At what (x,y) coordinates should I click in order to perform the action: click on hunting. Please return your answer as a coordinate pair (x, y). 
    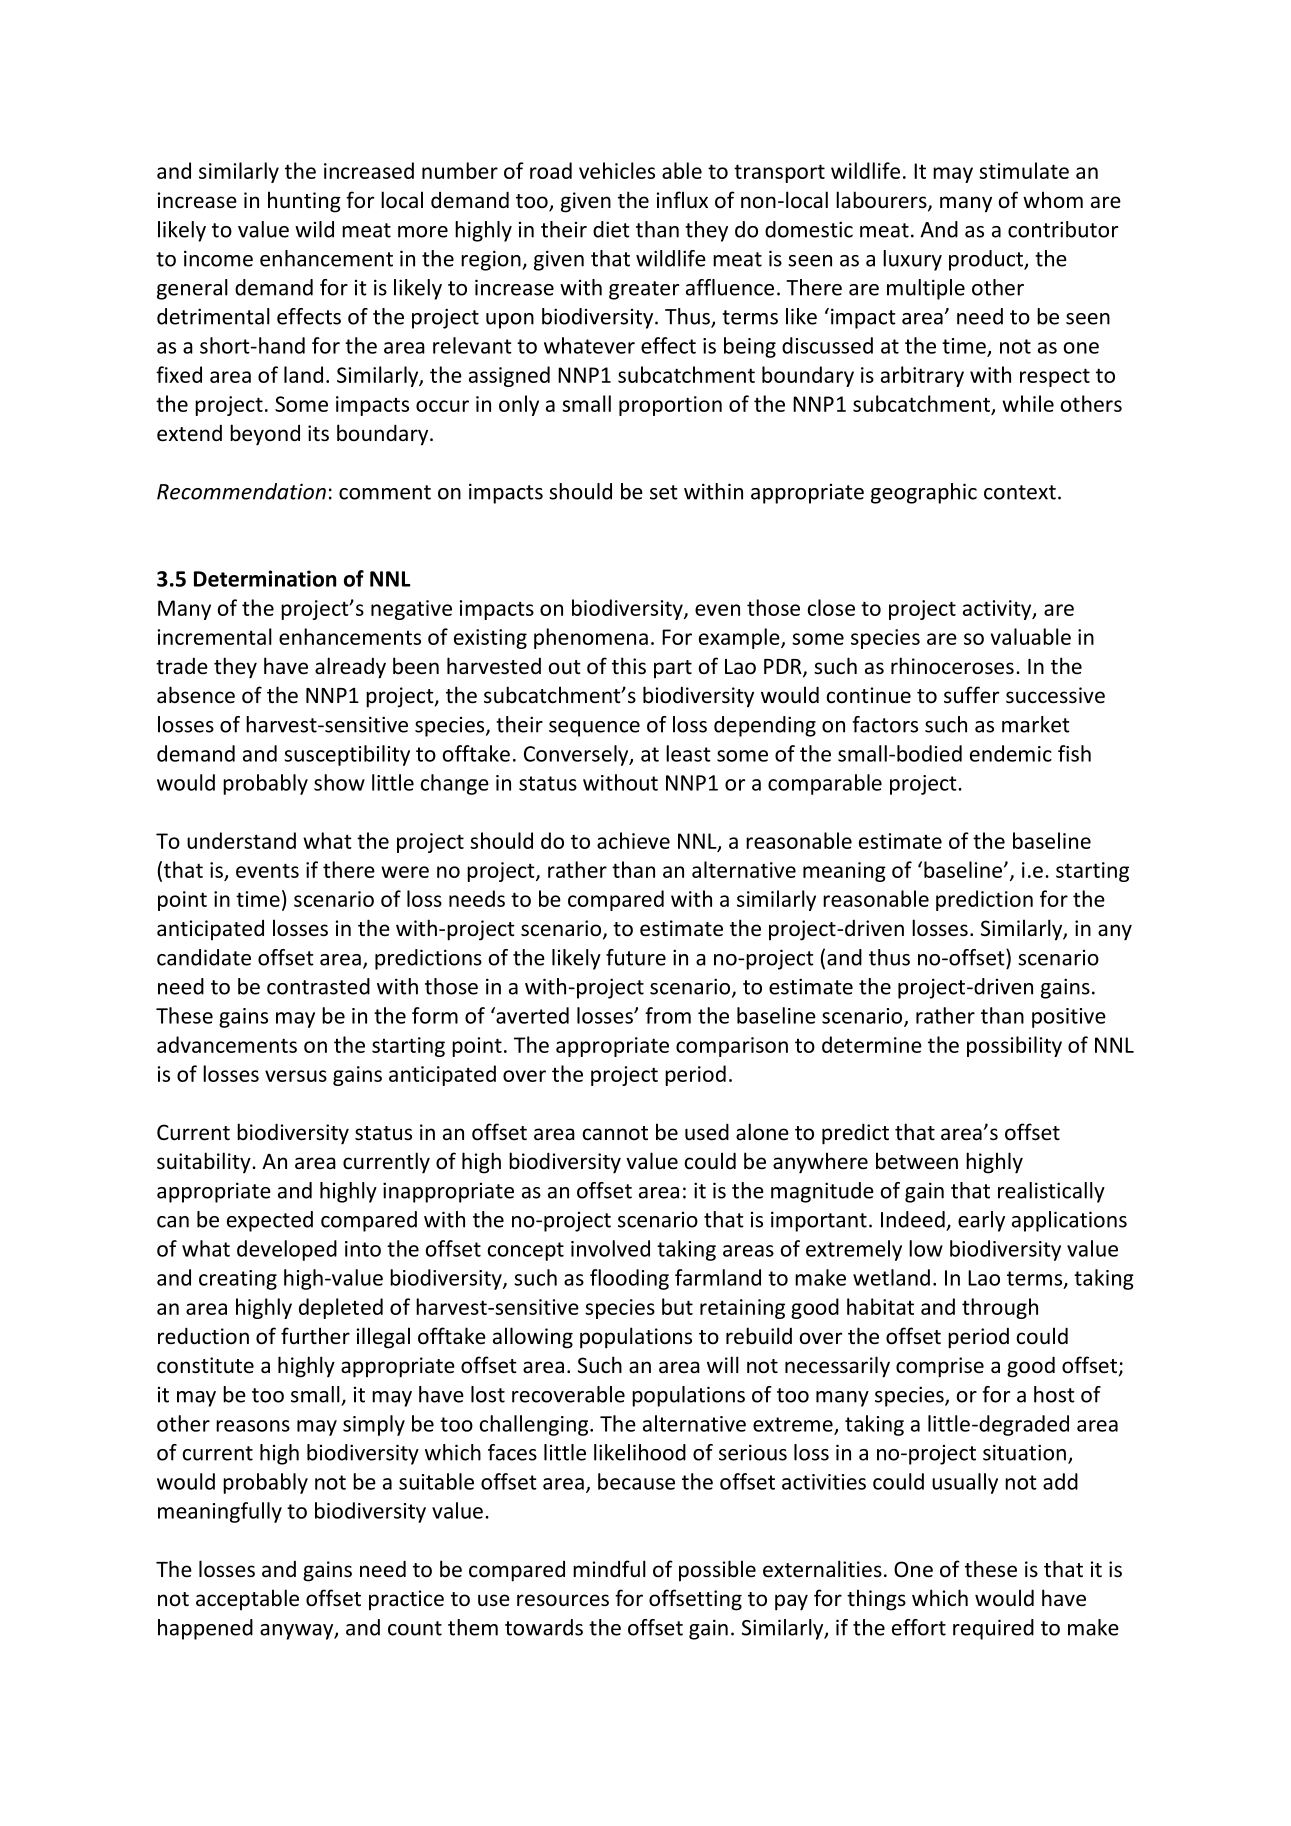
    Looking at the image, I should click on (304, 202).
